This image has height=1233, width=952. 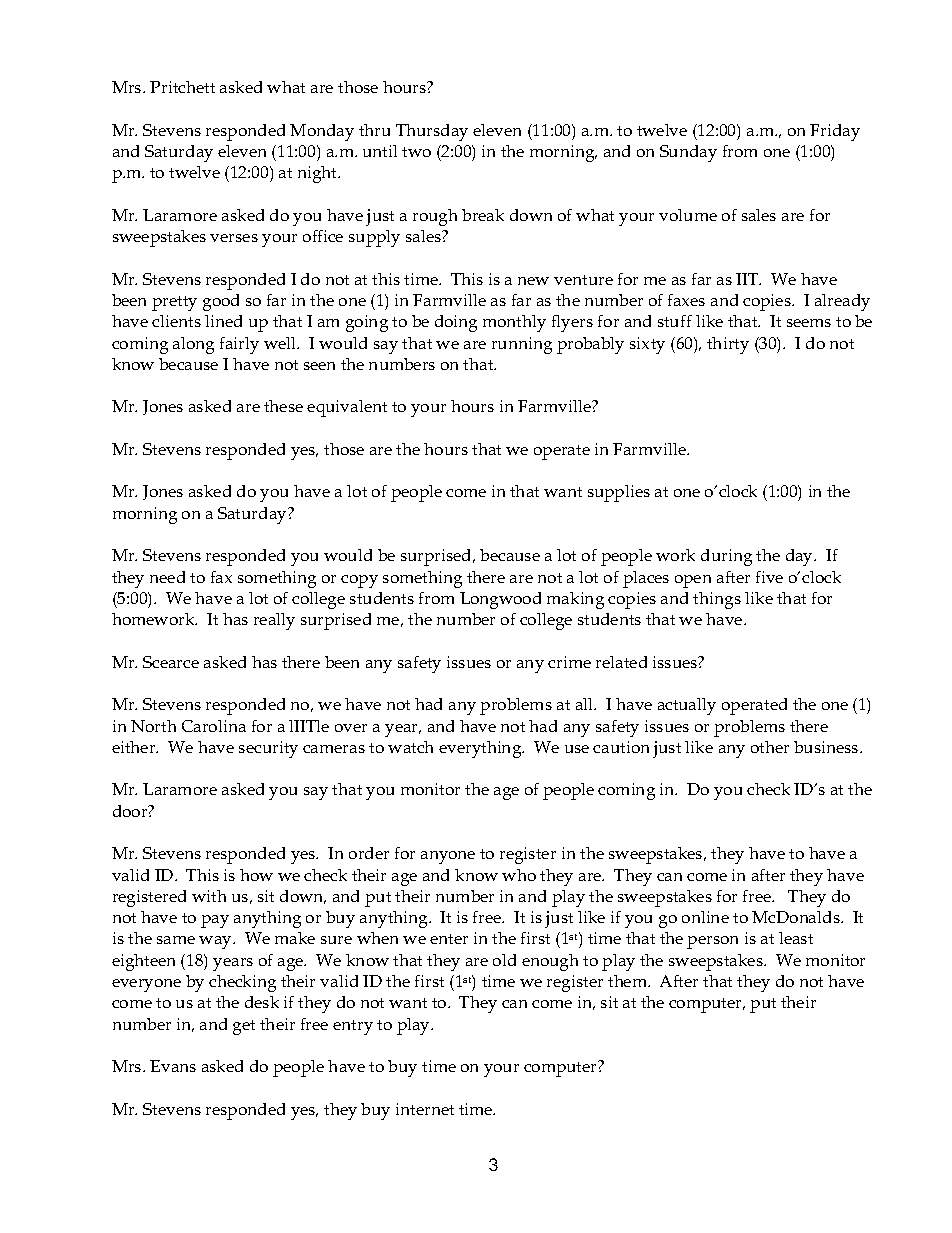 I want to click on need, so click(x=167, y=577).
